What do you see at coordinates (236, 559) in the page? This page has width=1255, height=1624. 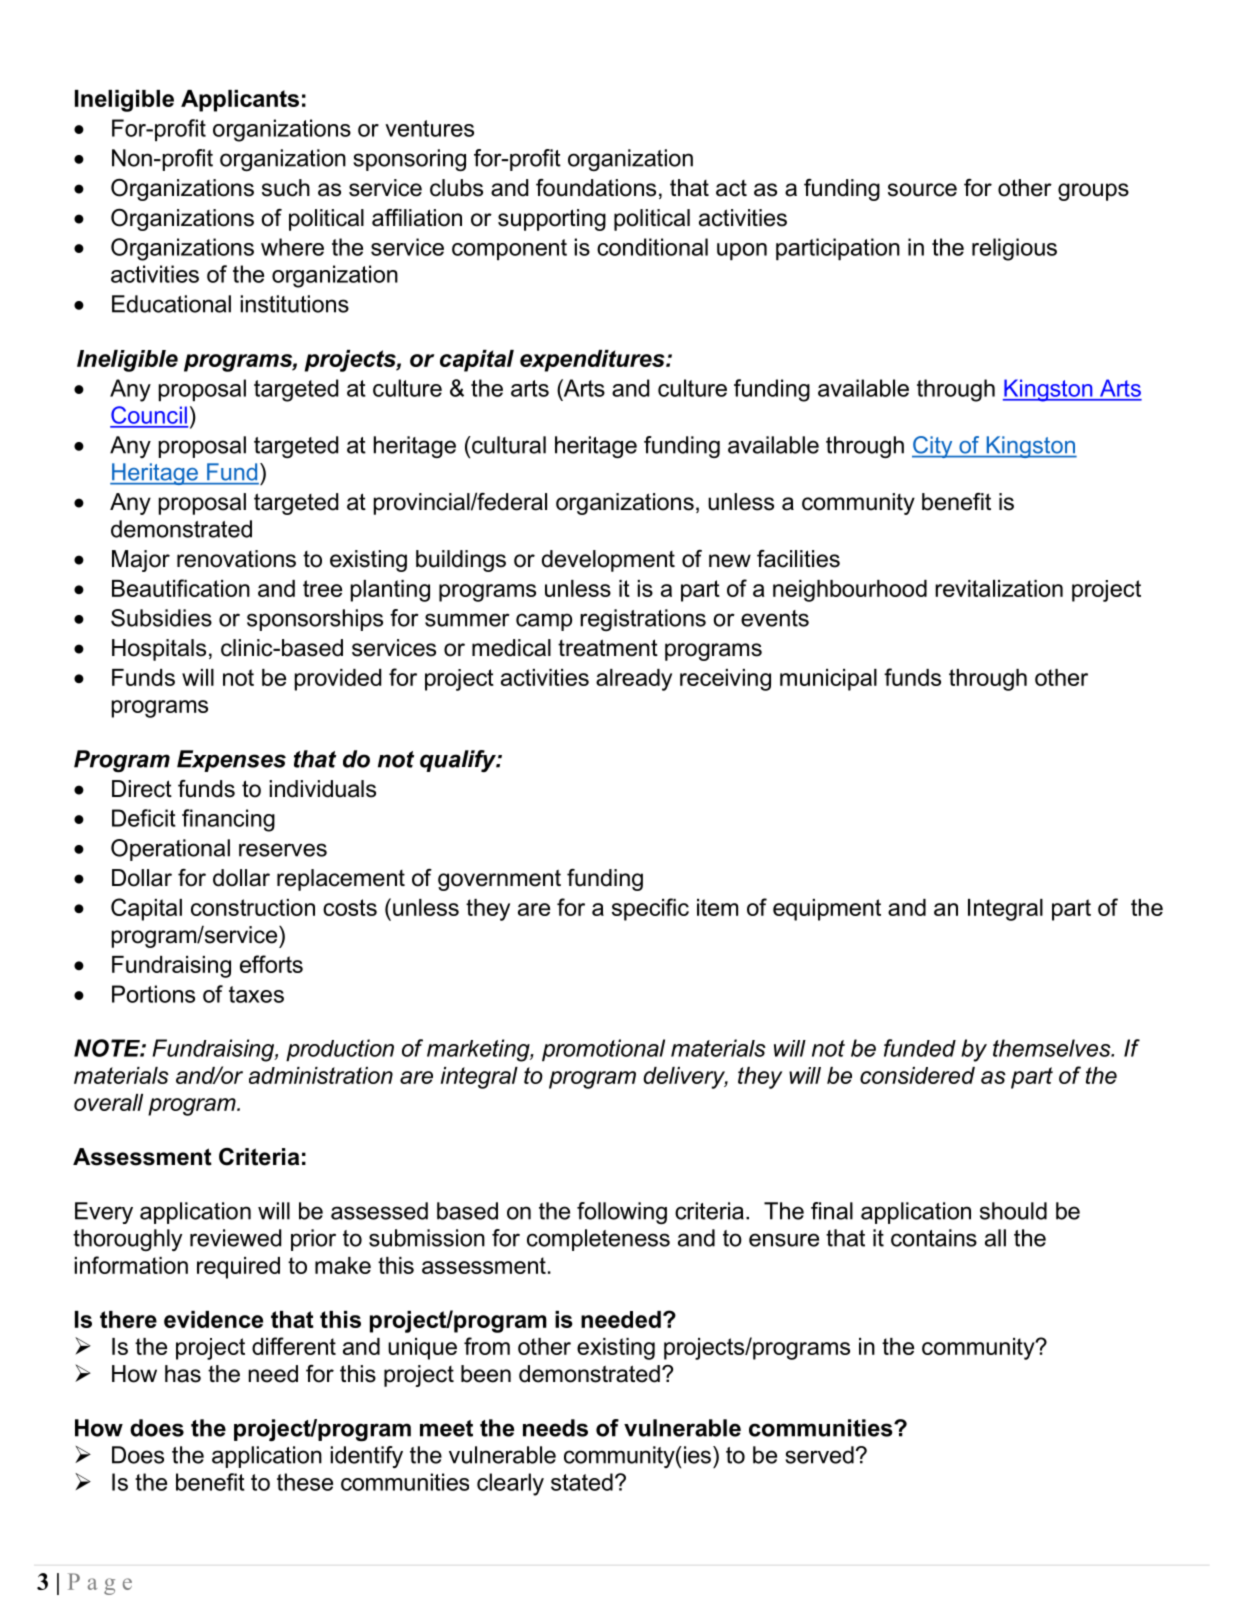 I see `renovations` at bounding box center [236, 559].
